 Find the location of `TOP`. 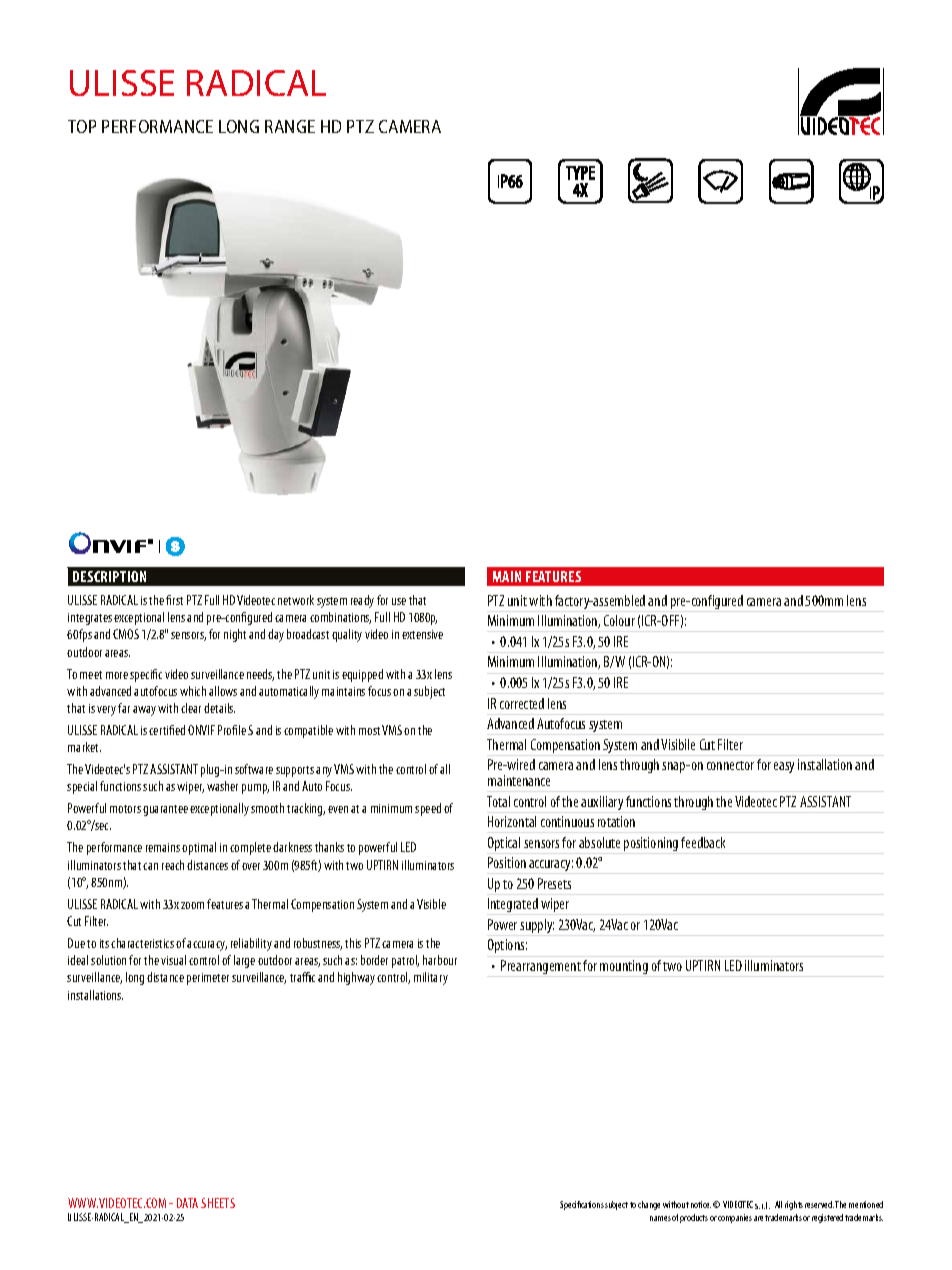

TOP is located at coordinates (82, 126).
